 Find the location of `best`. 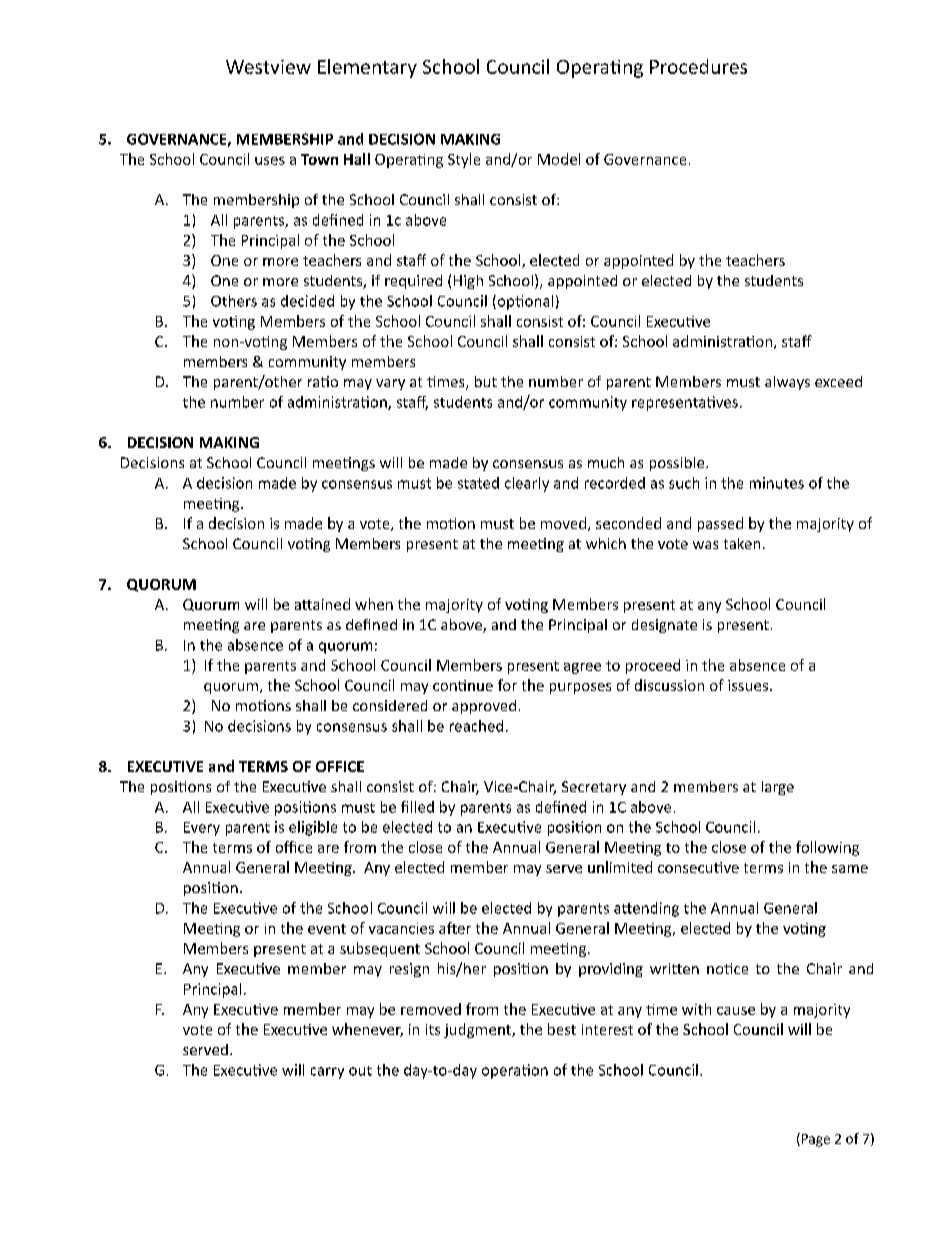

best is located at coordinates (562, 1029).
